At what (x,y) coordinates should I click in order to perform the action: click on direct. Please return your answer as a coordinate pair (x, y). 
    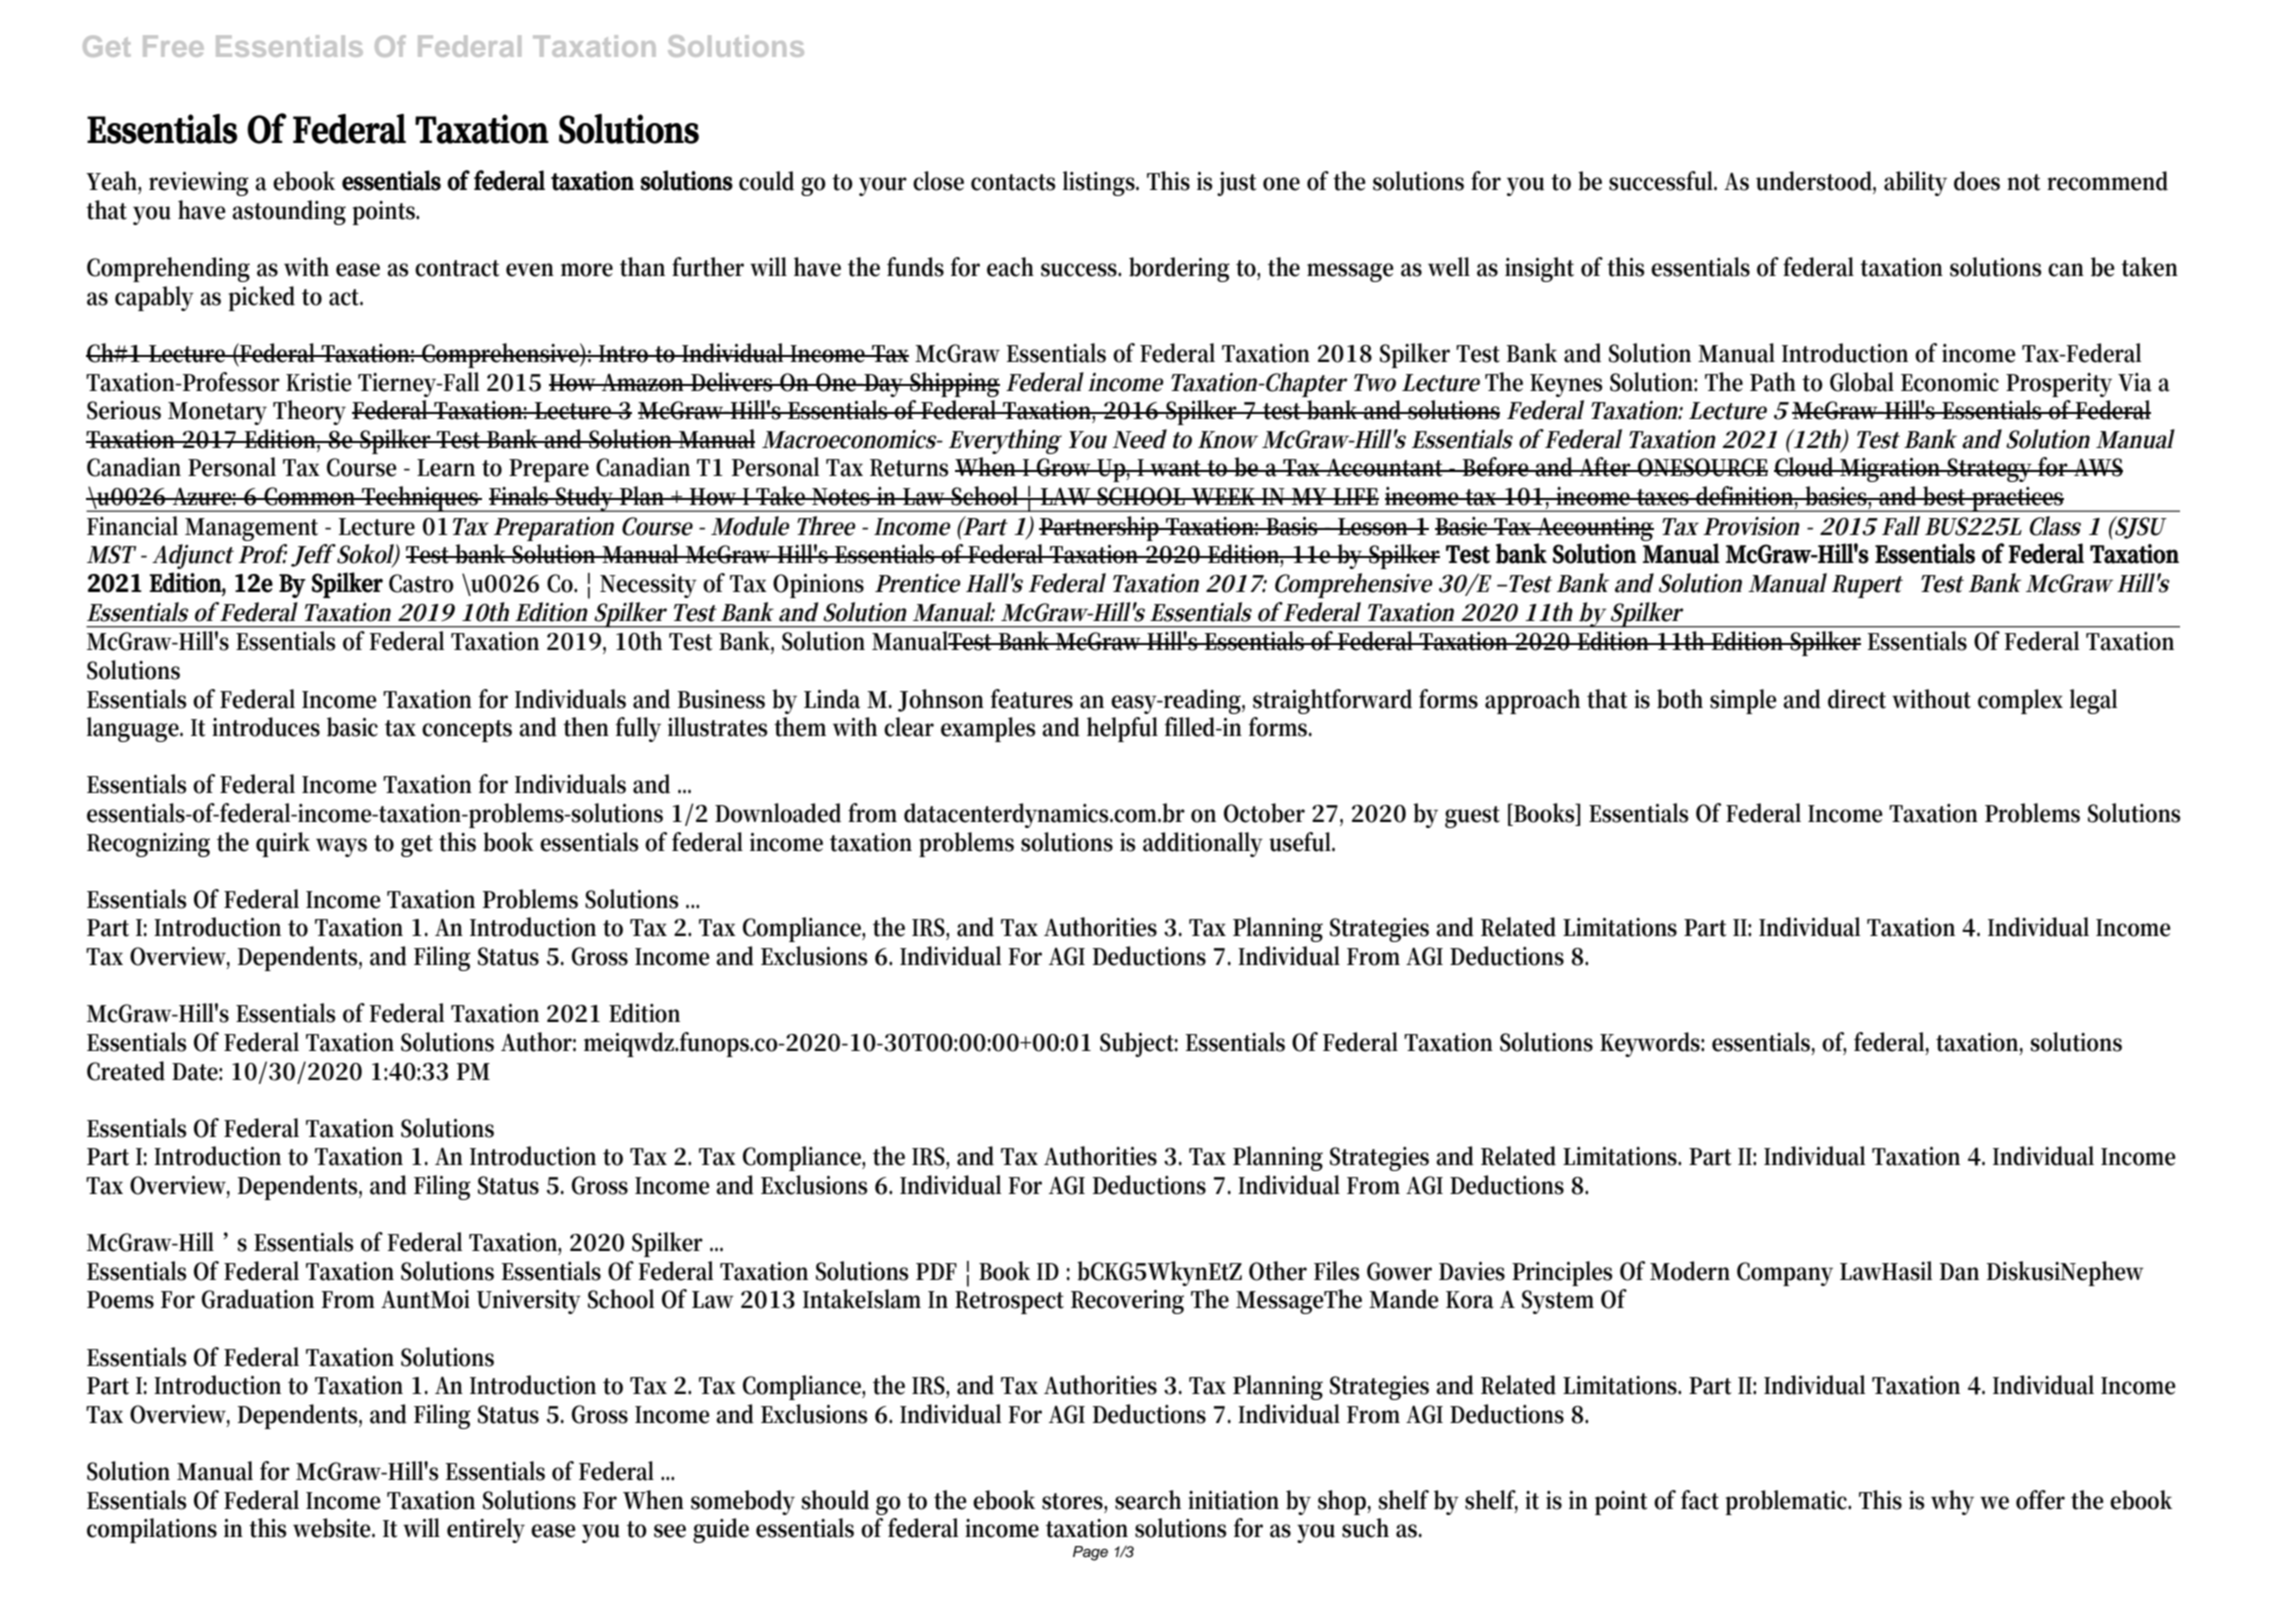
    Looking at the image, I should click on (1857, 699).
